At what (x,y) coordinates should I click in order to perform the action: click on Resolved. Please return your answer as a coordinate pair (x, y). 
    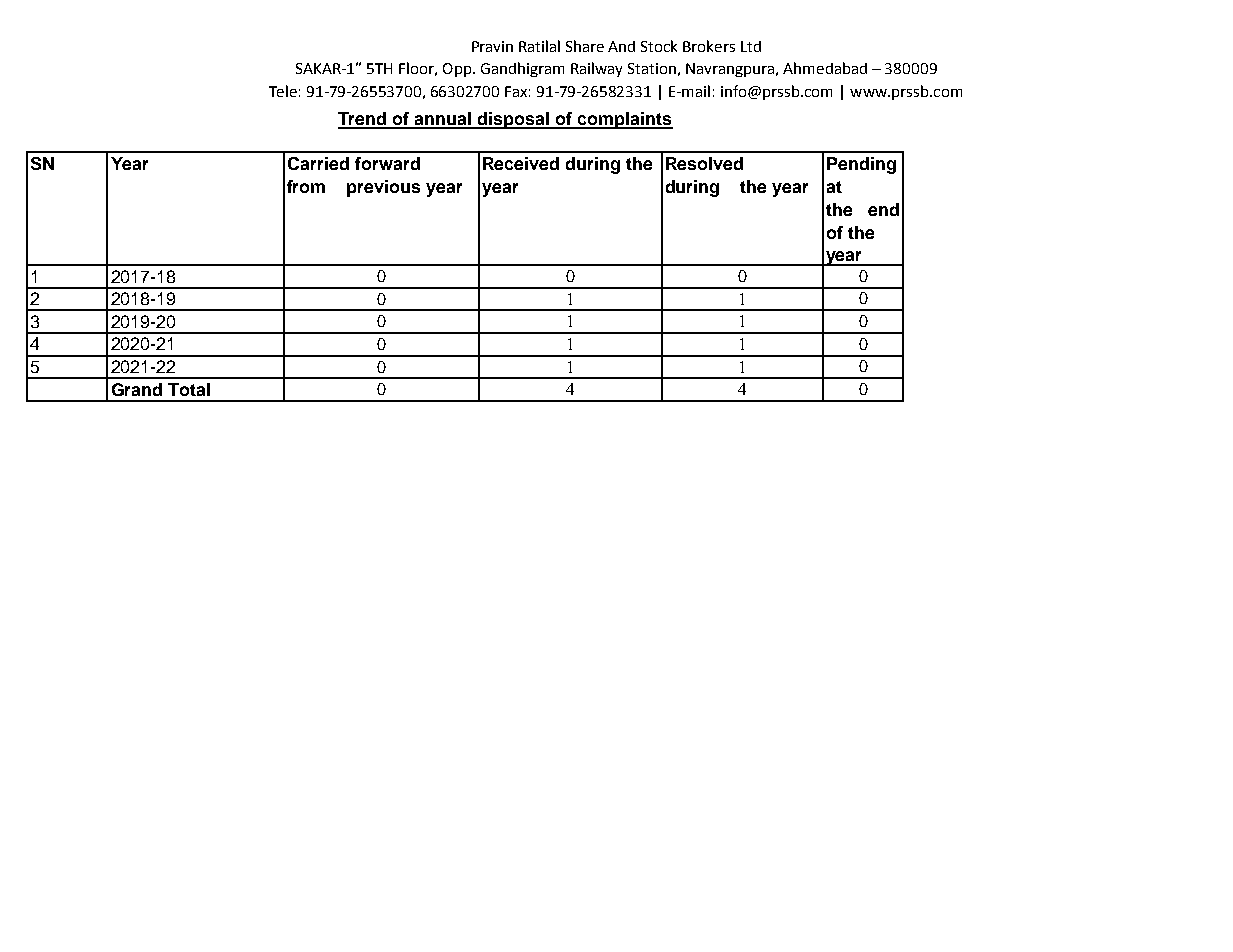
    Looking at the image, I should click on (704, 163).
